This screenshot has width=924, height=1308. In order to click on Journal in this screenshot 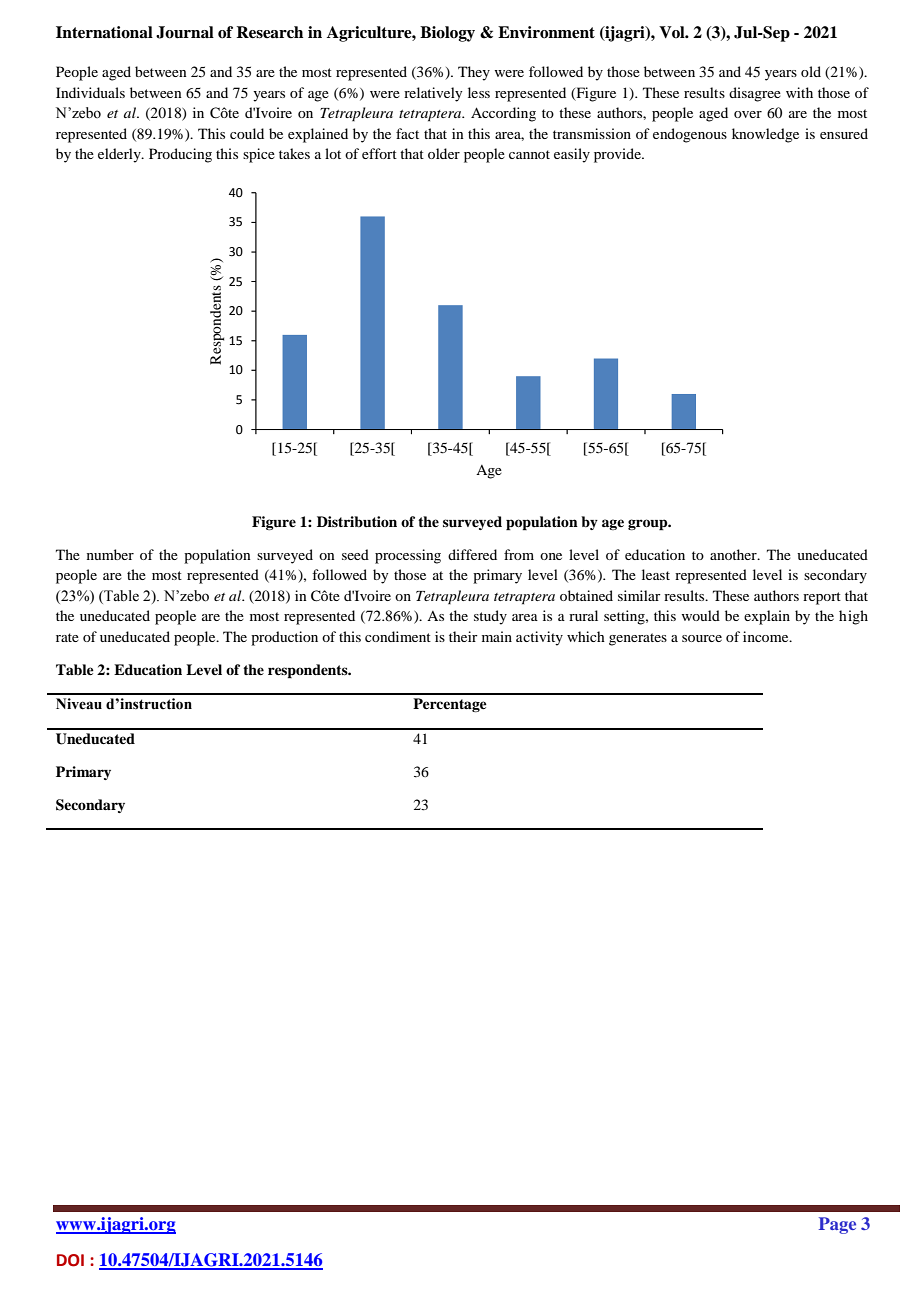, I will do `click(185, 32)`.
